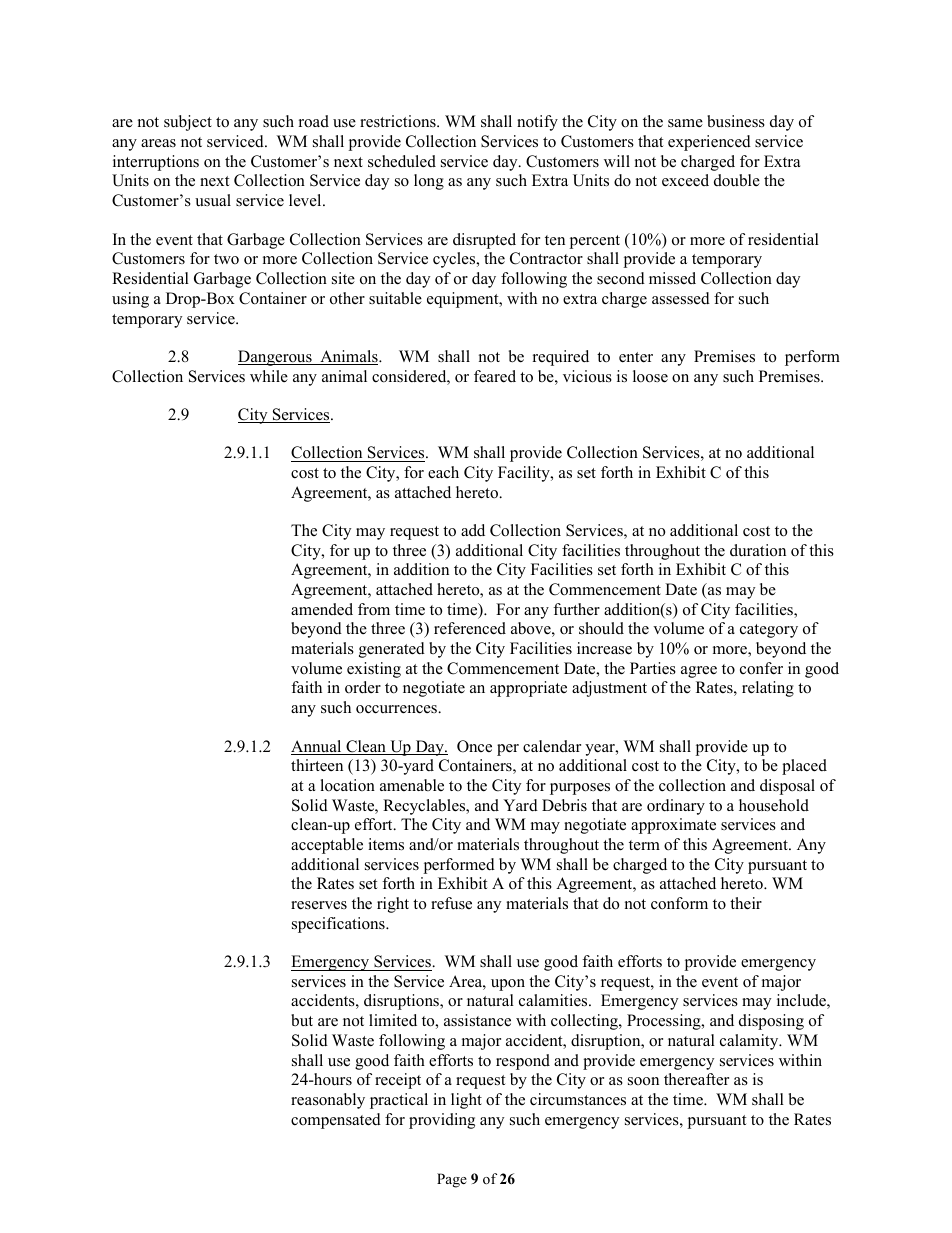  I want to click on Page, so click(452, 1180).
